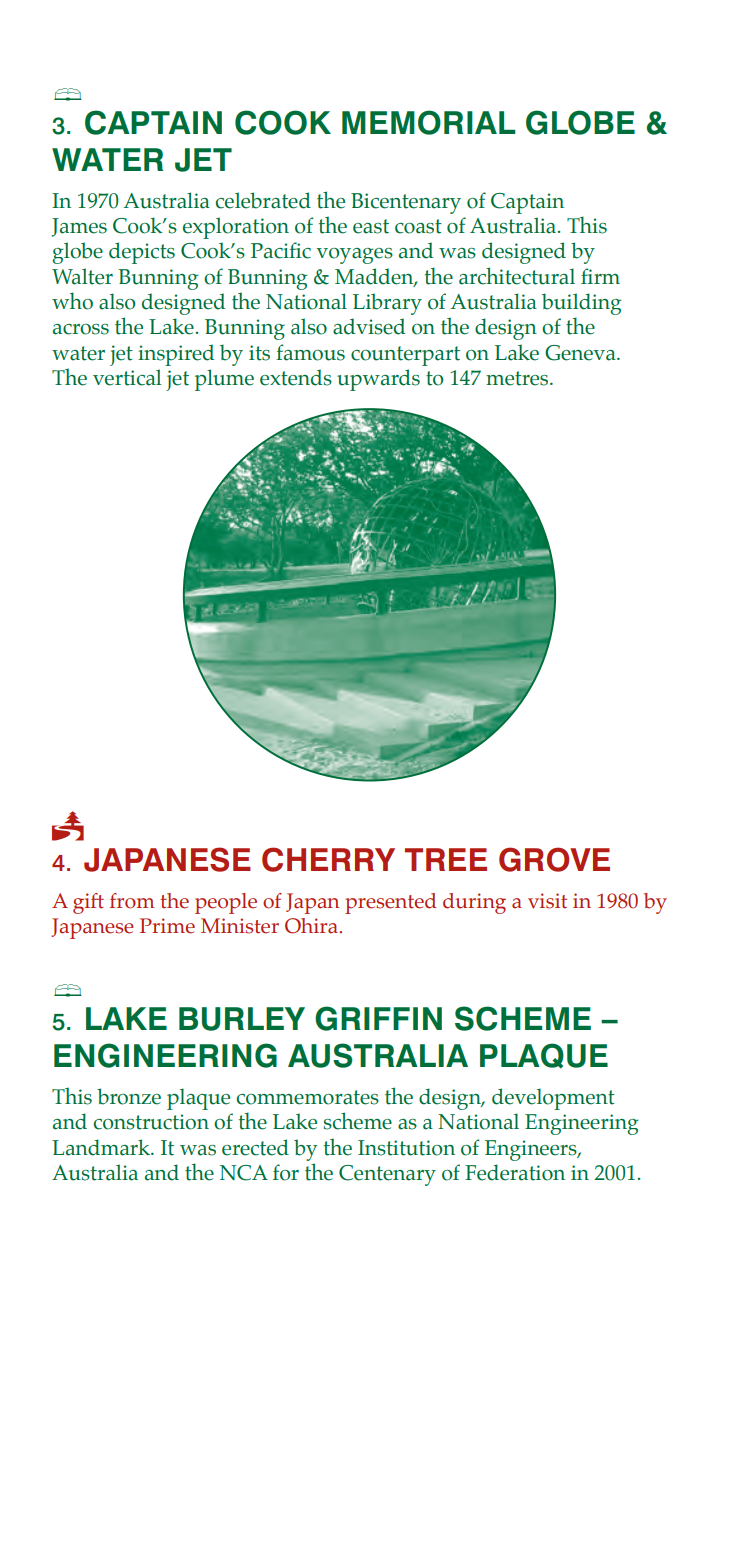 This document has height=1568, width=739. I want to click on extends, so click(296, 377).
